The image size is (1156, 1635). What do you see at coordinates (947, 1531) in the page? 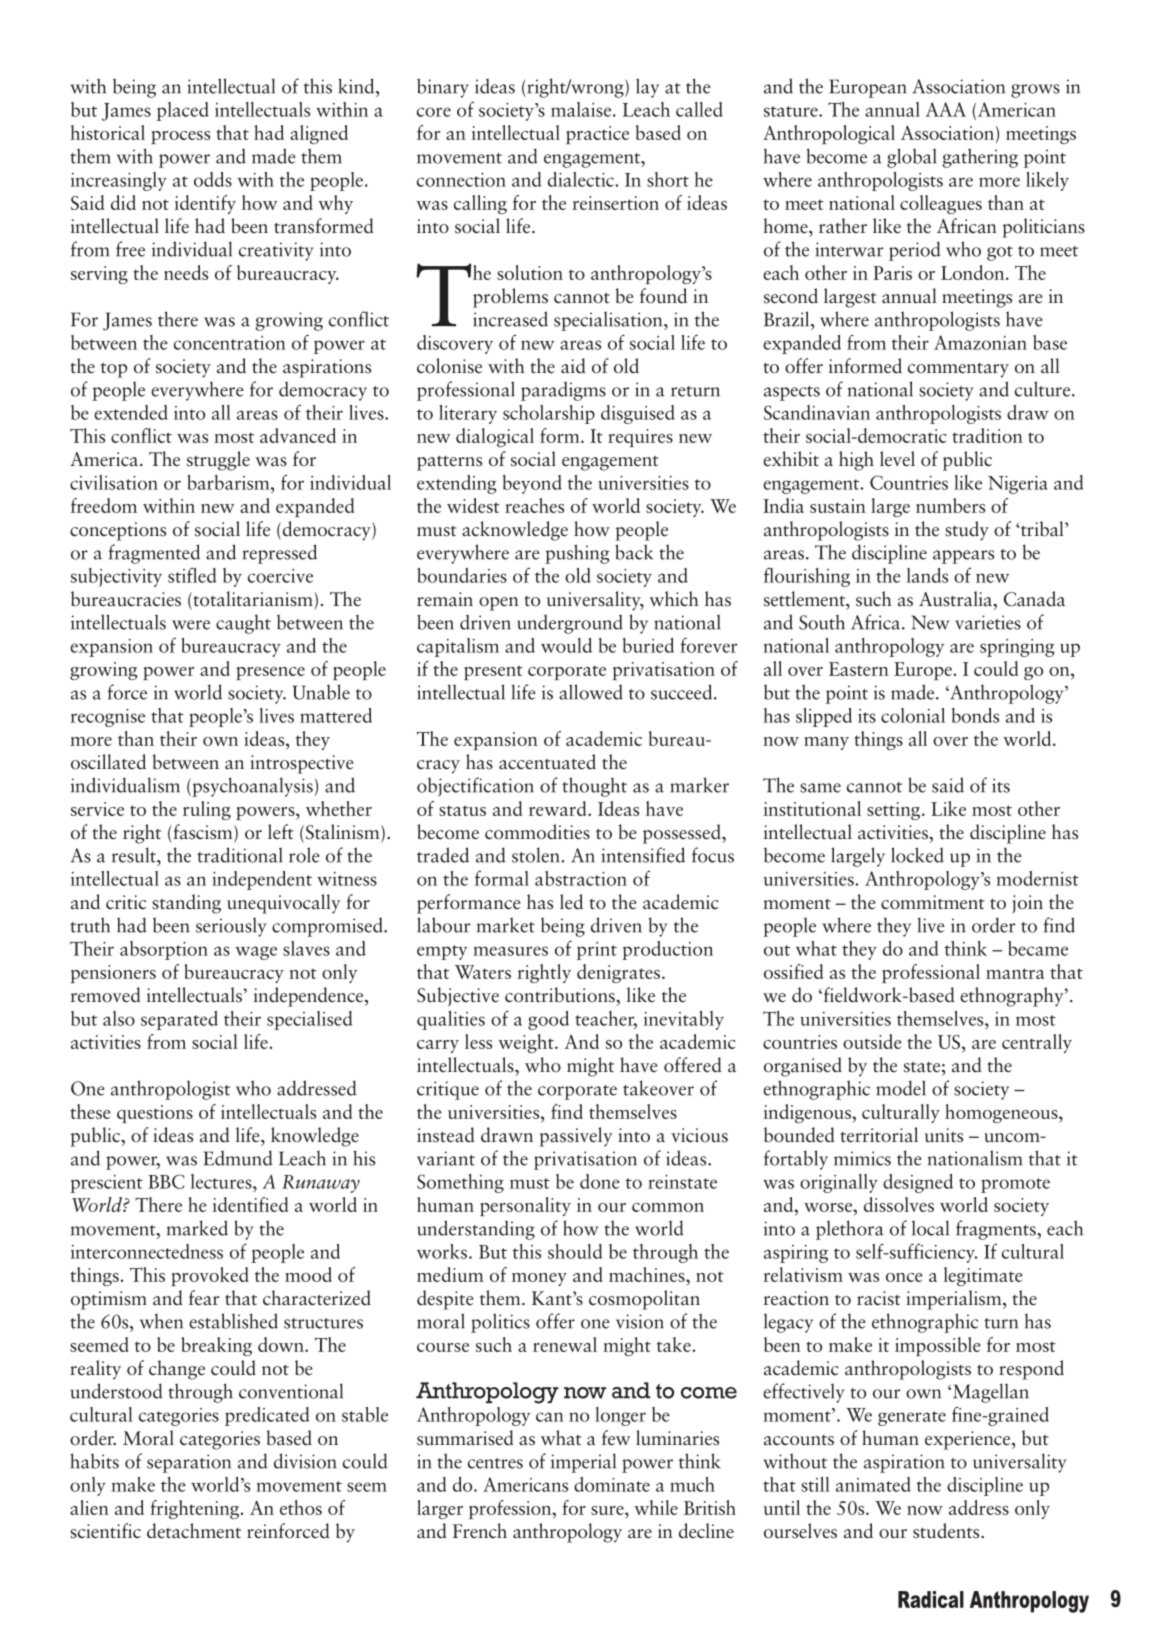
I see `students` at bounding box center [947, 1531].
